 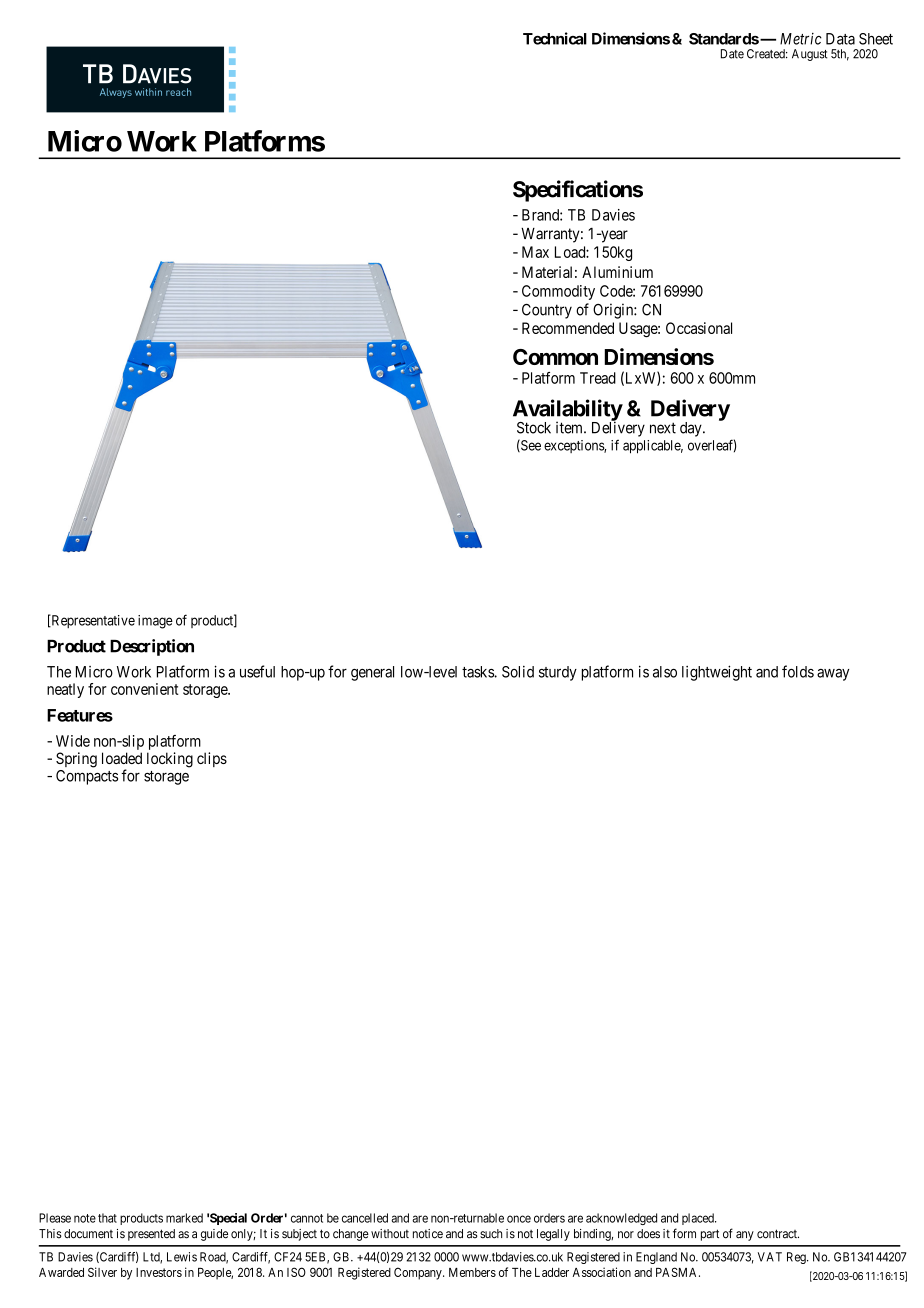 What do you see at coordinates (809, 55) in the page?
I see `August` at bounding box center [809, 55].
